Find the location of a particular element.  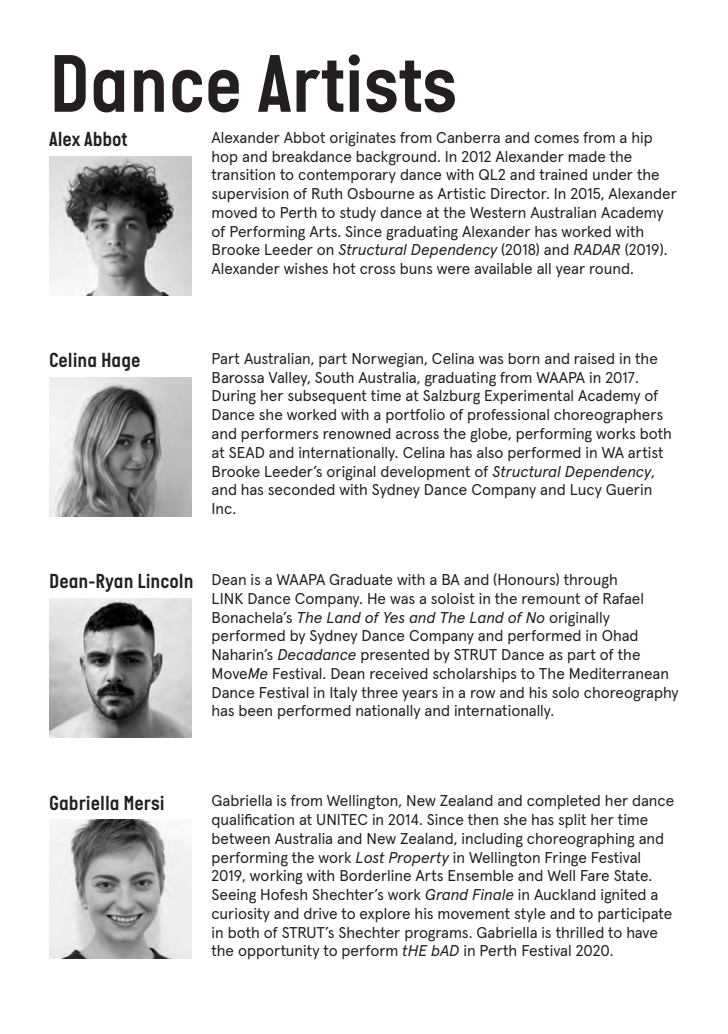

curiosity is located at coordinates (241, 915).
